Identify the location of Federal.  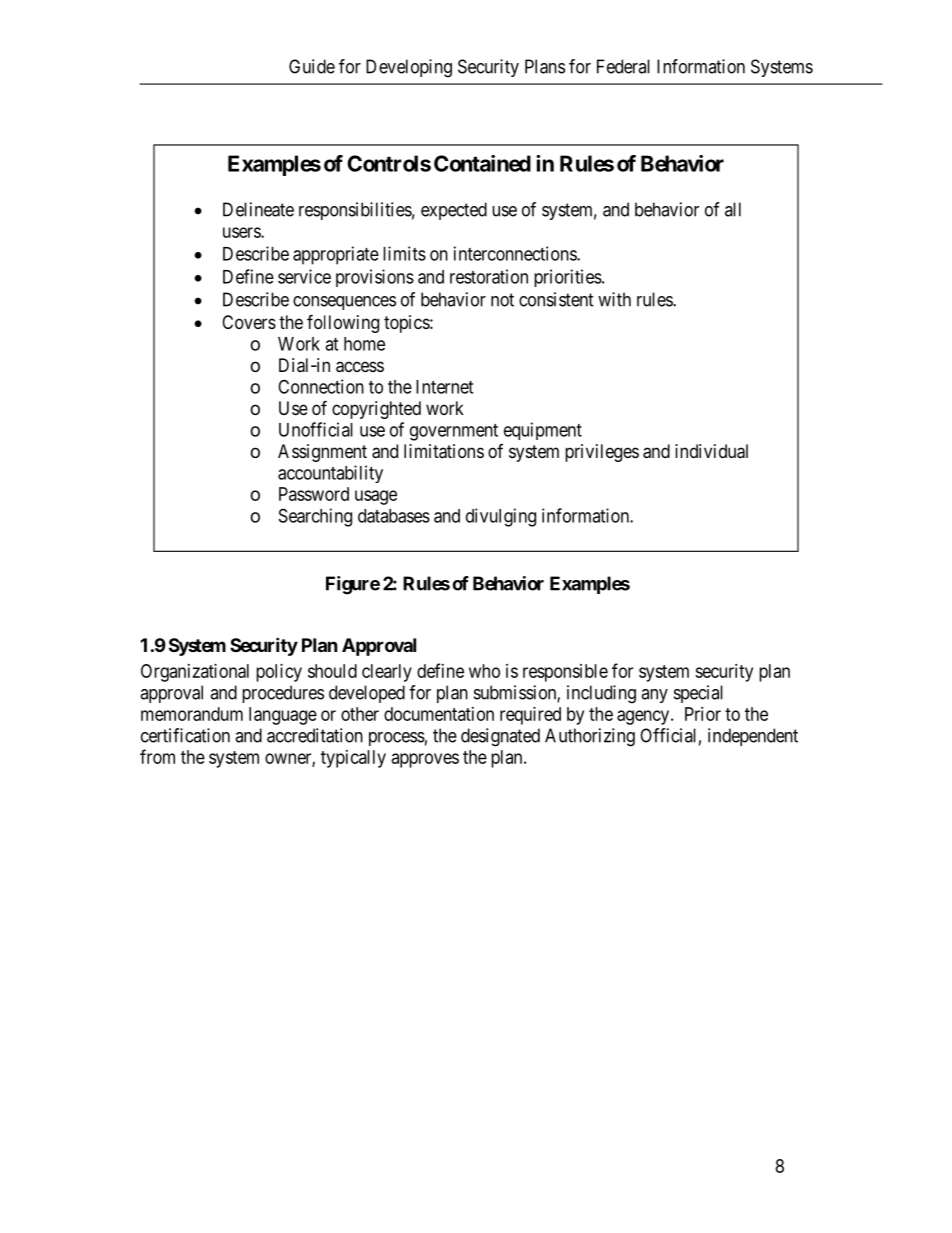
(623, 66).
